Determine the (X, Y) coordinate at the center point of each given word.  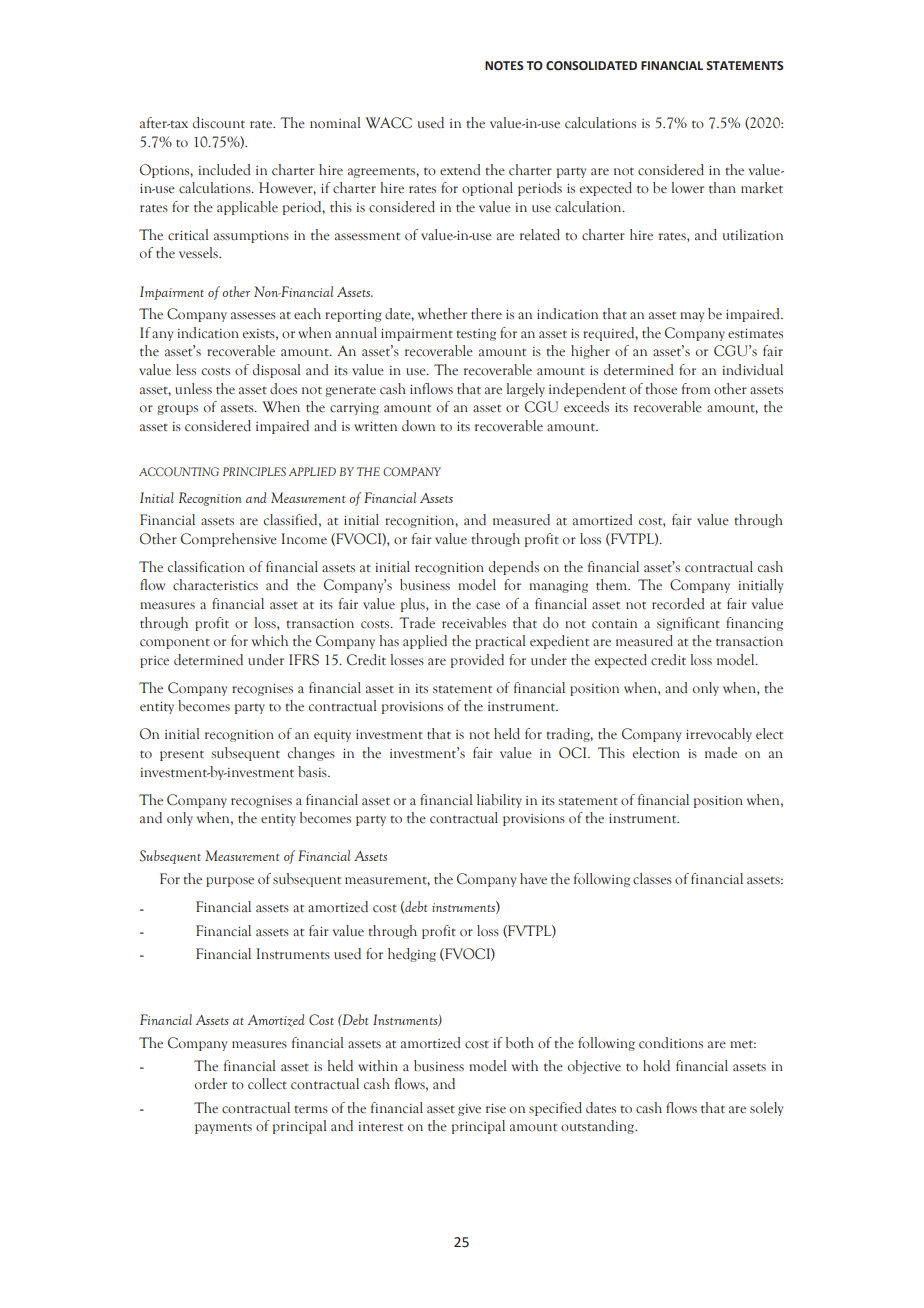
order (211, 1084)
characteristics (215, 585)
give (469, 1110)
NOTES (504, 66)
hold (656, 1066)
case (488, 606)
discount (219, 123)
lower (687, 188)
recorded (678, 604)
